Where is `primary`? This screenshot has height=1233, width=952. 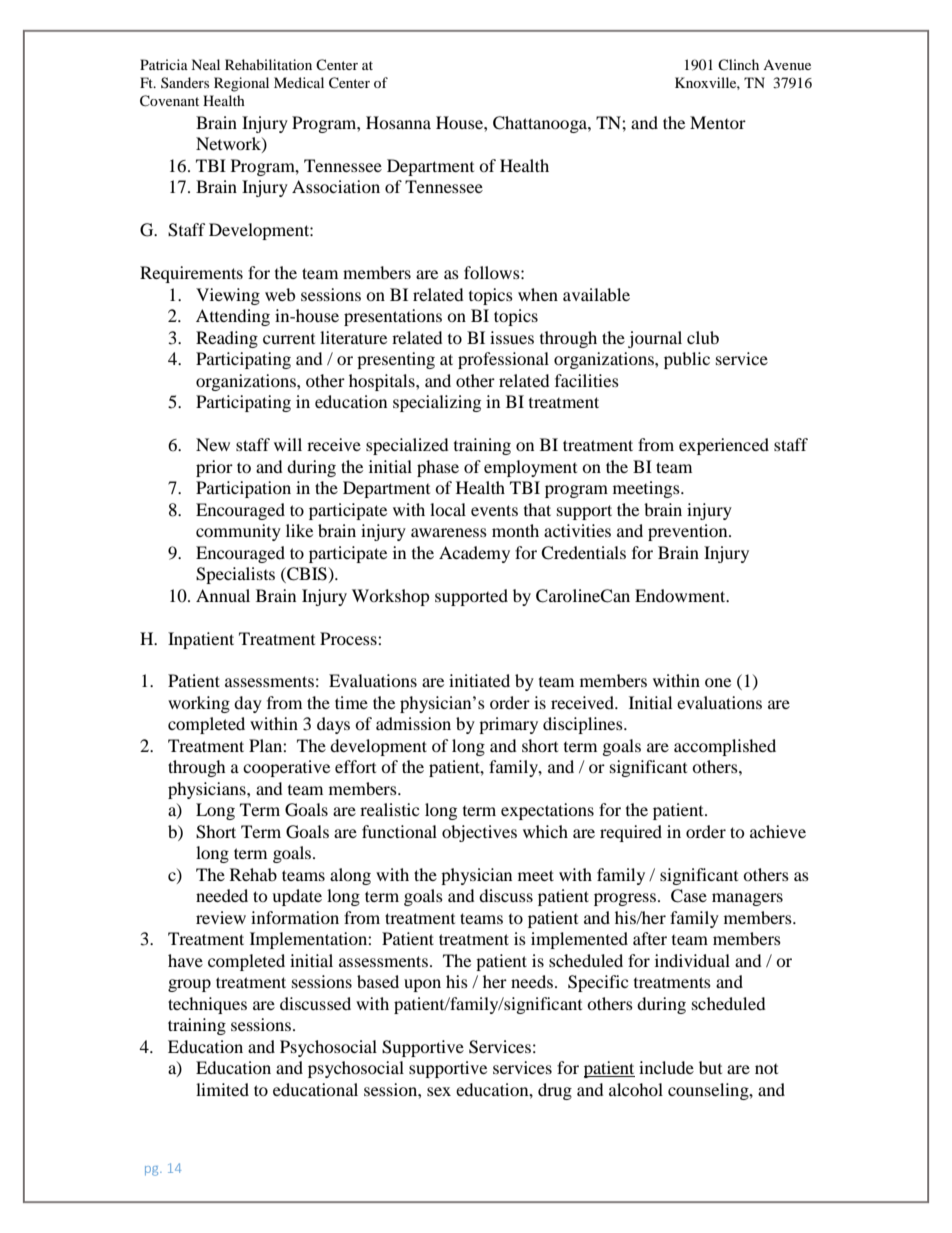
primary is located at coordinates (508, 725).
